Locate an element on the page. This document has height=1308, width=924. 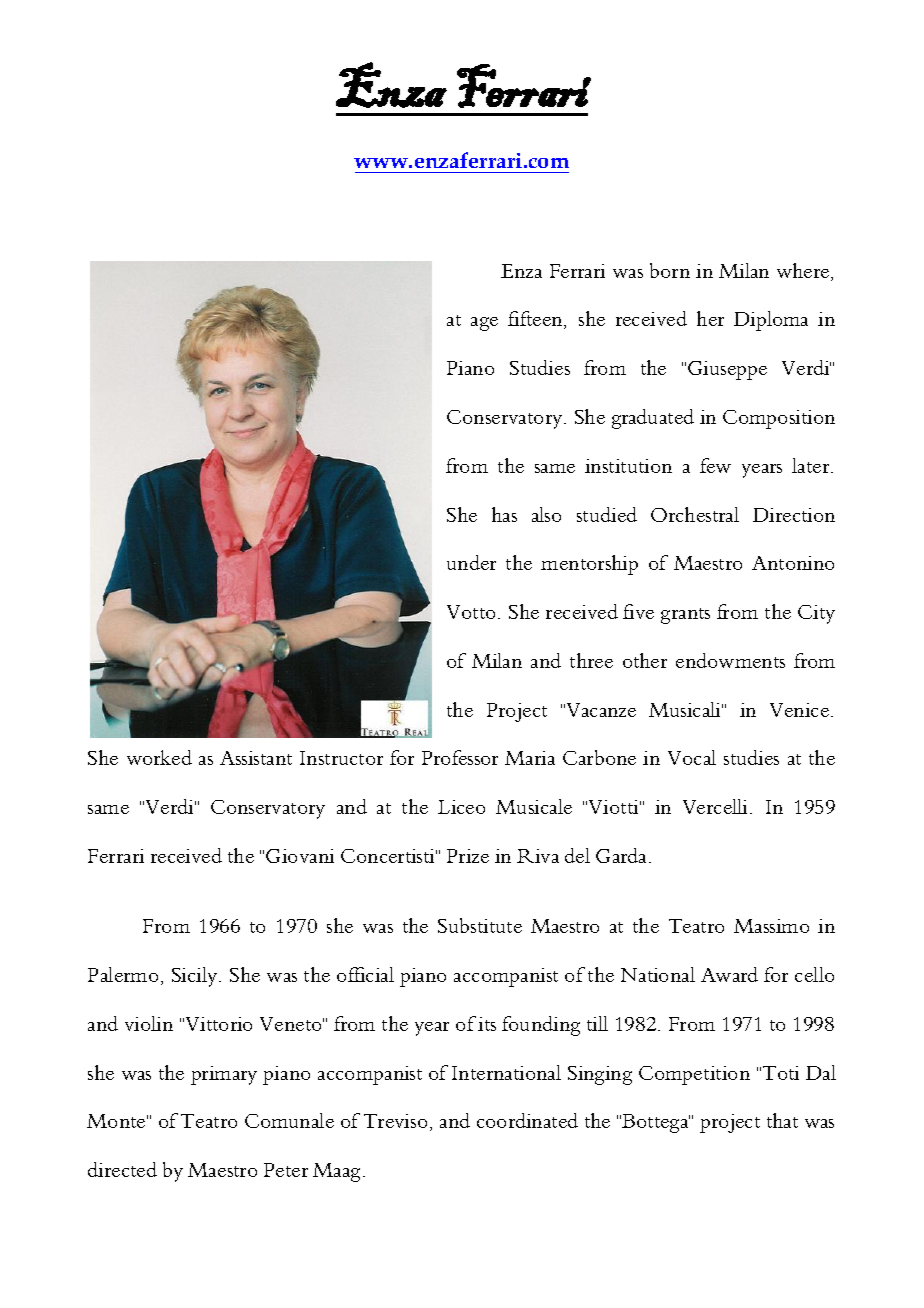
fifteen is located at coordinates (536, 320).
